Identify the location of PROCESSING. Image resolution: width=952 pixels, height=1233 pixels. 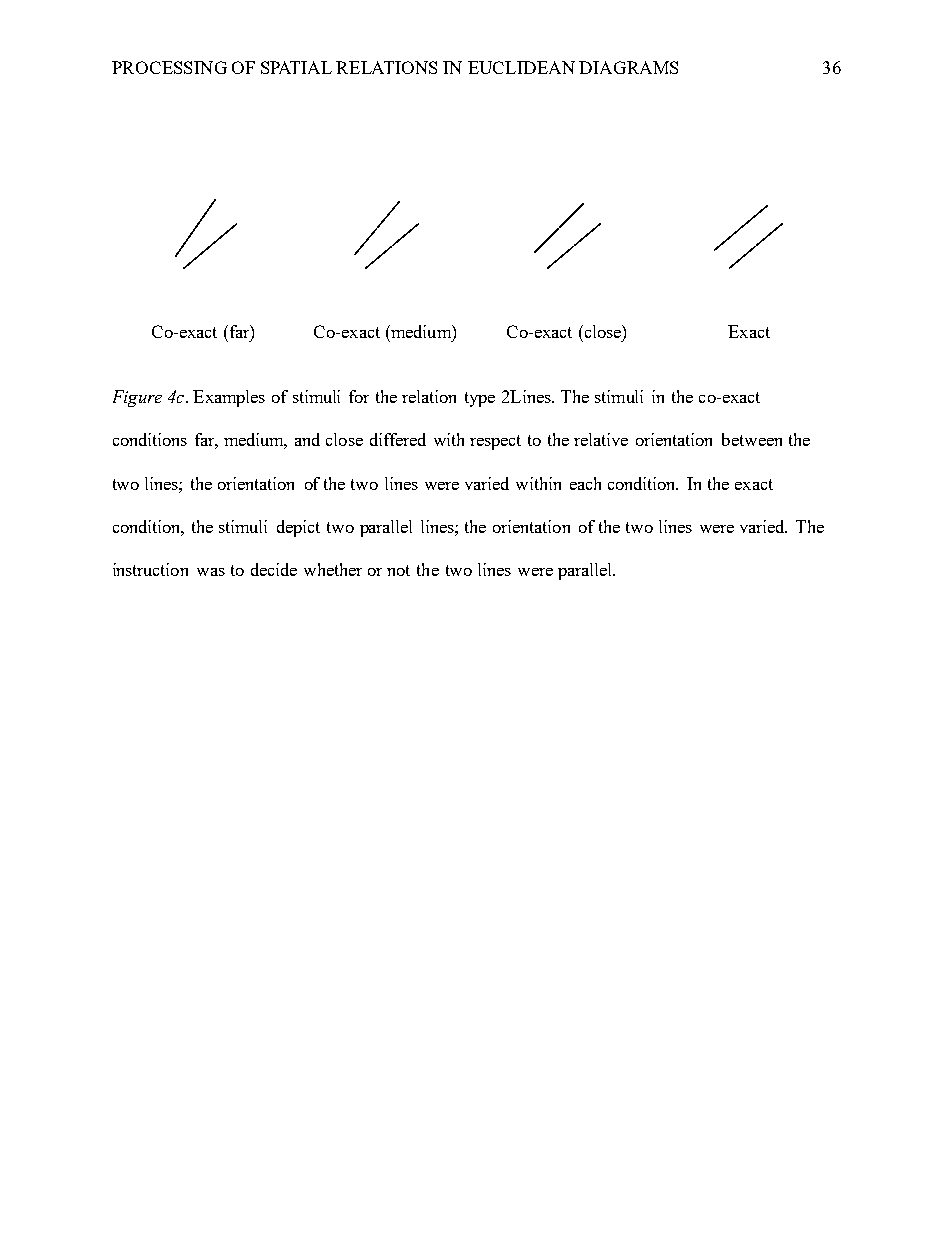
(169, 67).
